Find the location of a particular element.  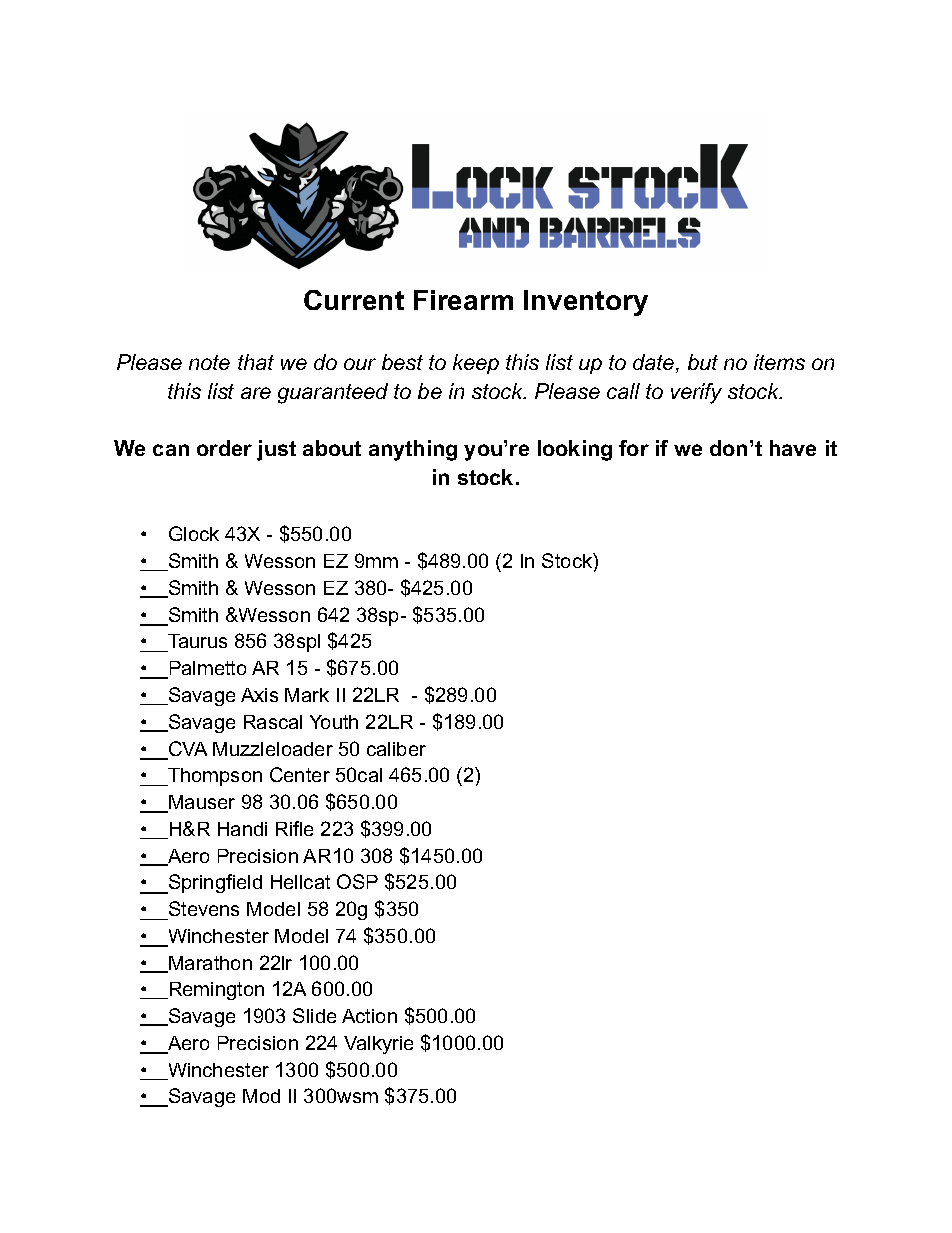

have is located at coordinates (793, 448).
